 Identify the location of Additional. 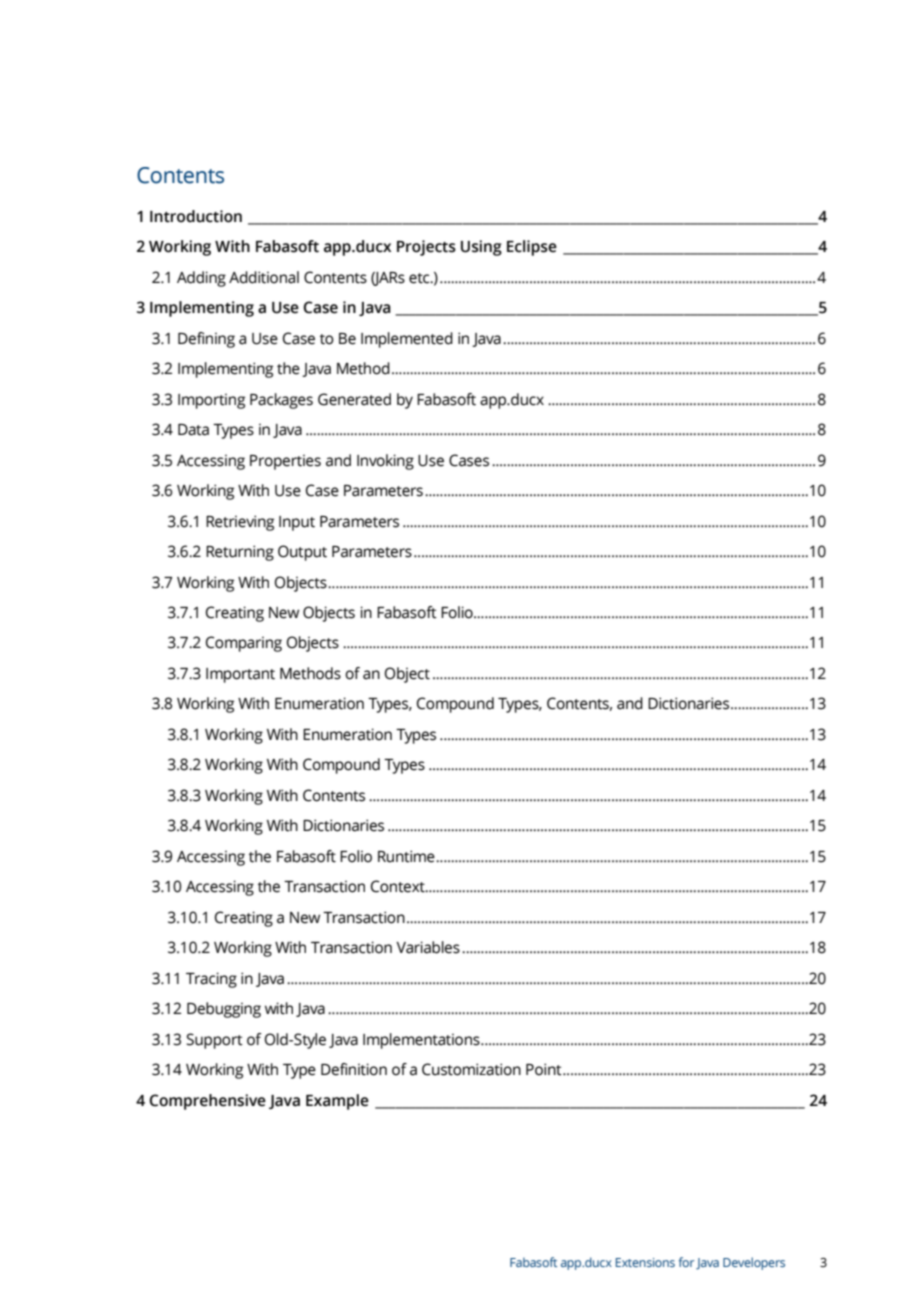
(264, 277).
